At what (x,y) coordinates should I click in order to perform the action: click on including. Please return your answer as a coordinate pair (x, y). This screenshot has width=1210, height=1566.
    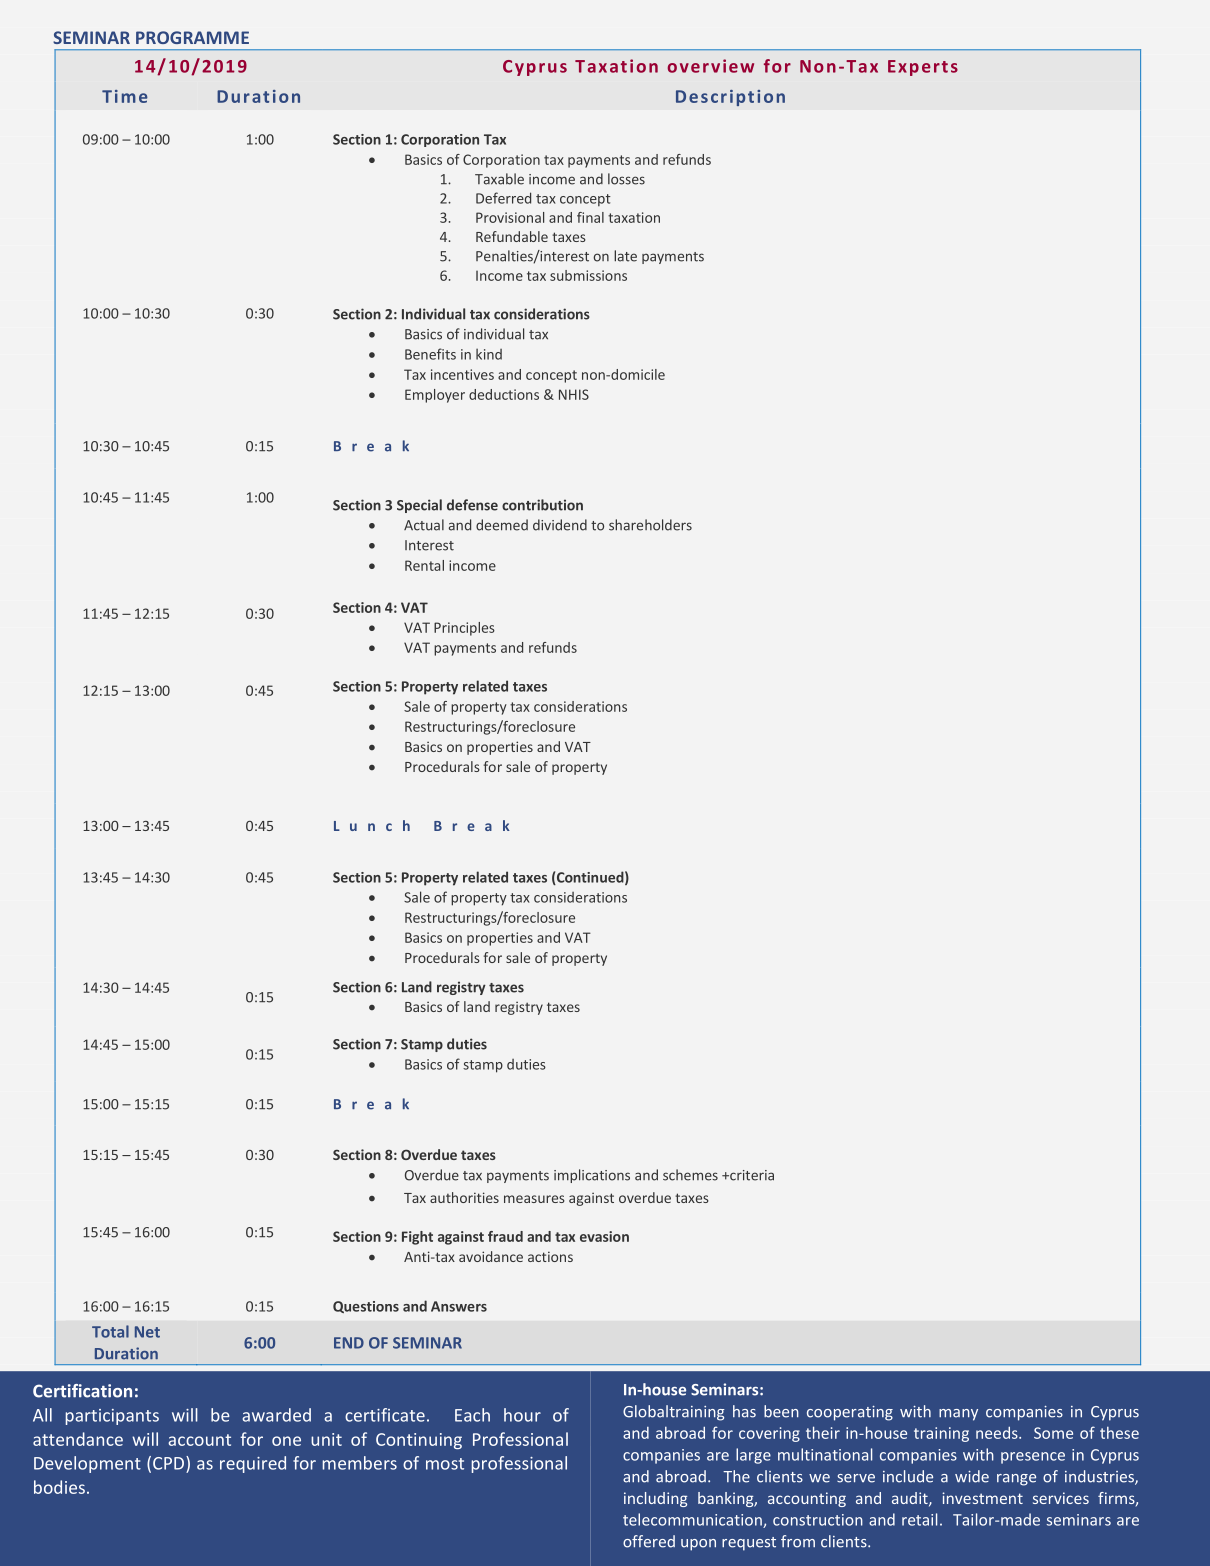
    Looking at the image, I should click on (655, 1499).
